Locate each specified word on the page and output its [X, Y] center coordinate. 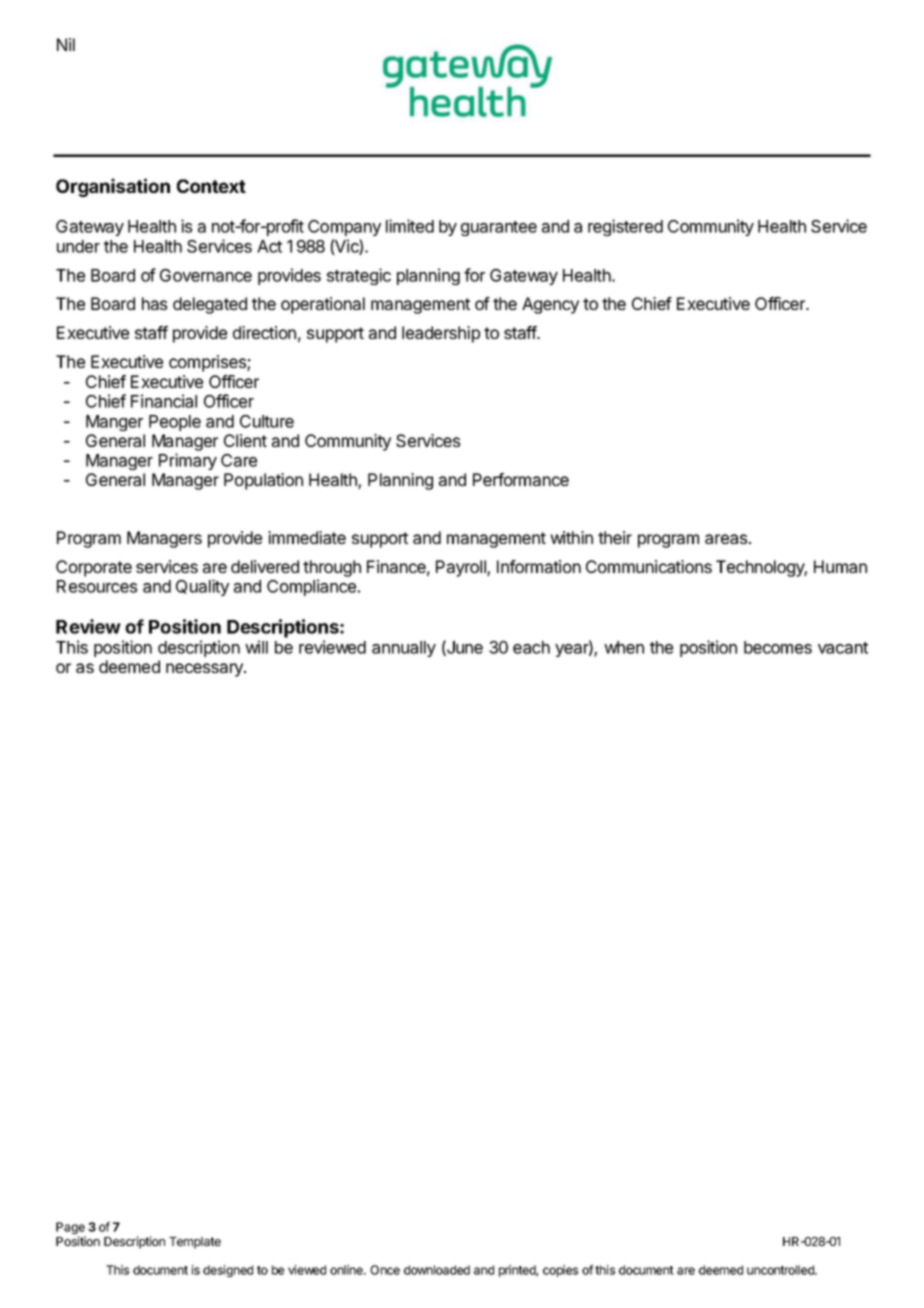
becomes [778, 647]
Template [195, 1243]
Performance [521, 479]
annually [404, 649]
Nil [66, 44]
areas [727, 539]
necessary [205, 670]
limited [410, 226]
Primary [188, 461]
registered [625, 227]
